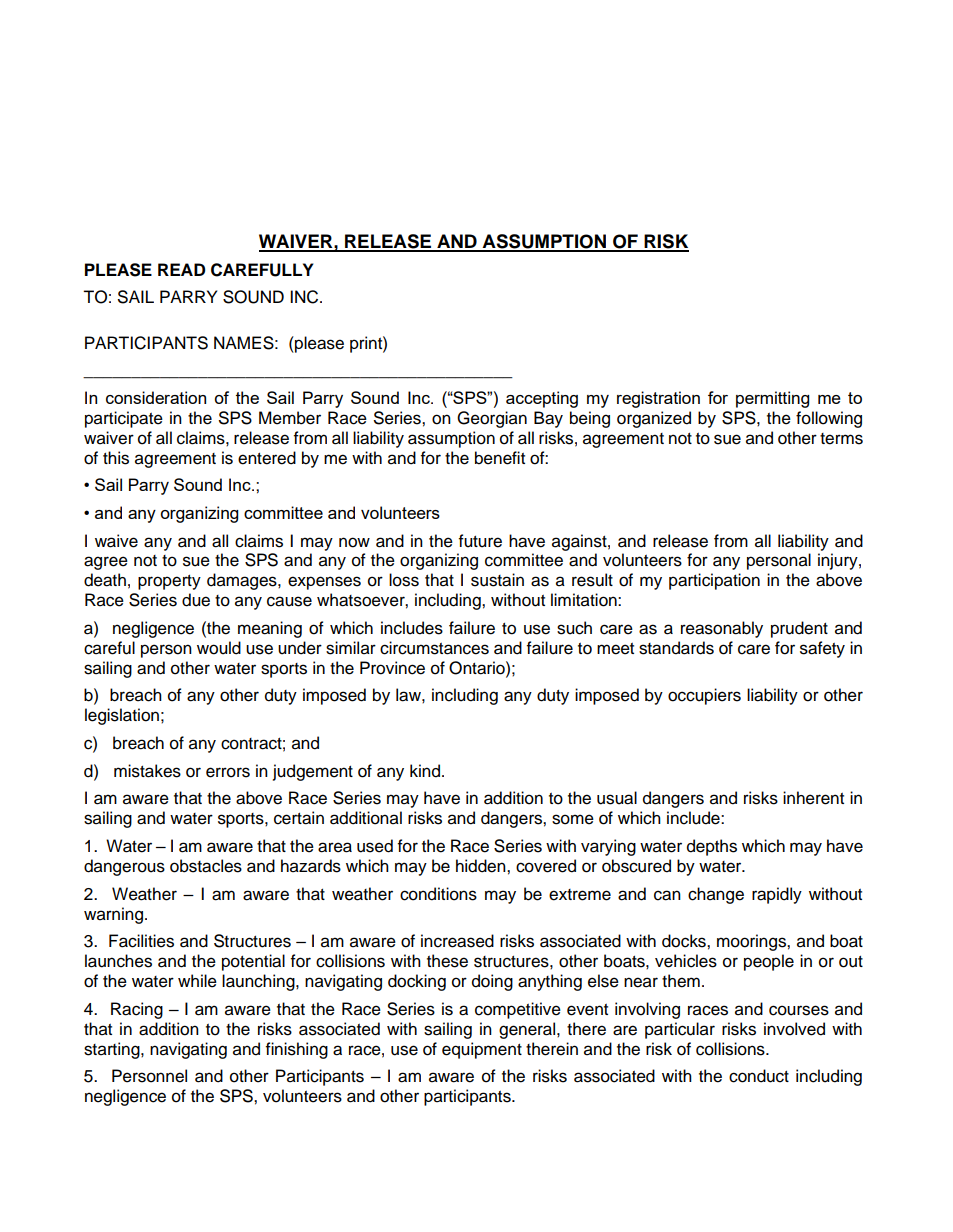  What do you see at coordinates (219, 648) in the page?
I see `would` at bounding box center [219, 648].
